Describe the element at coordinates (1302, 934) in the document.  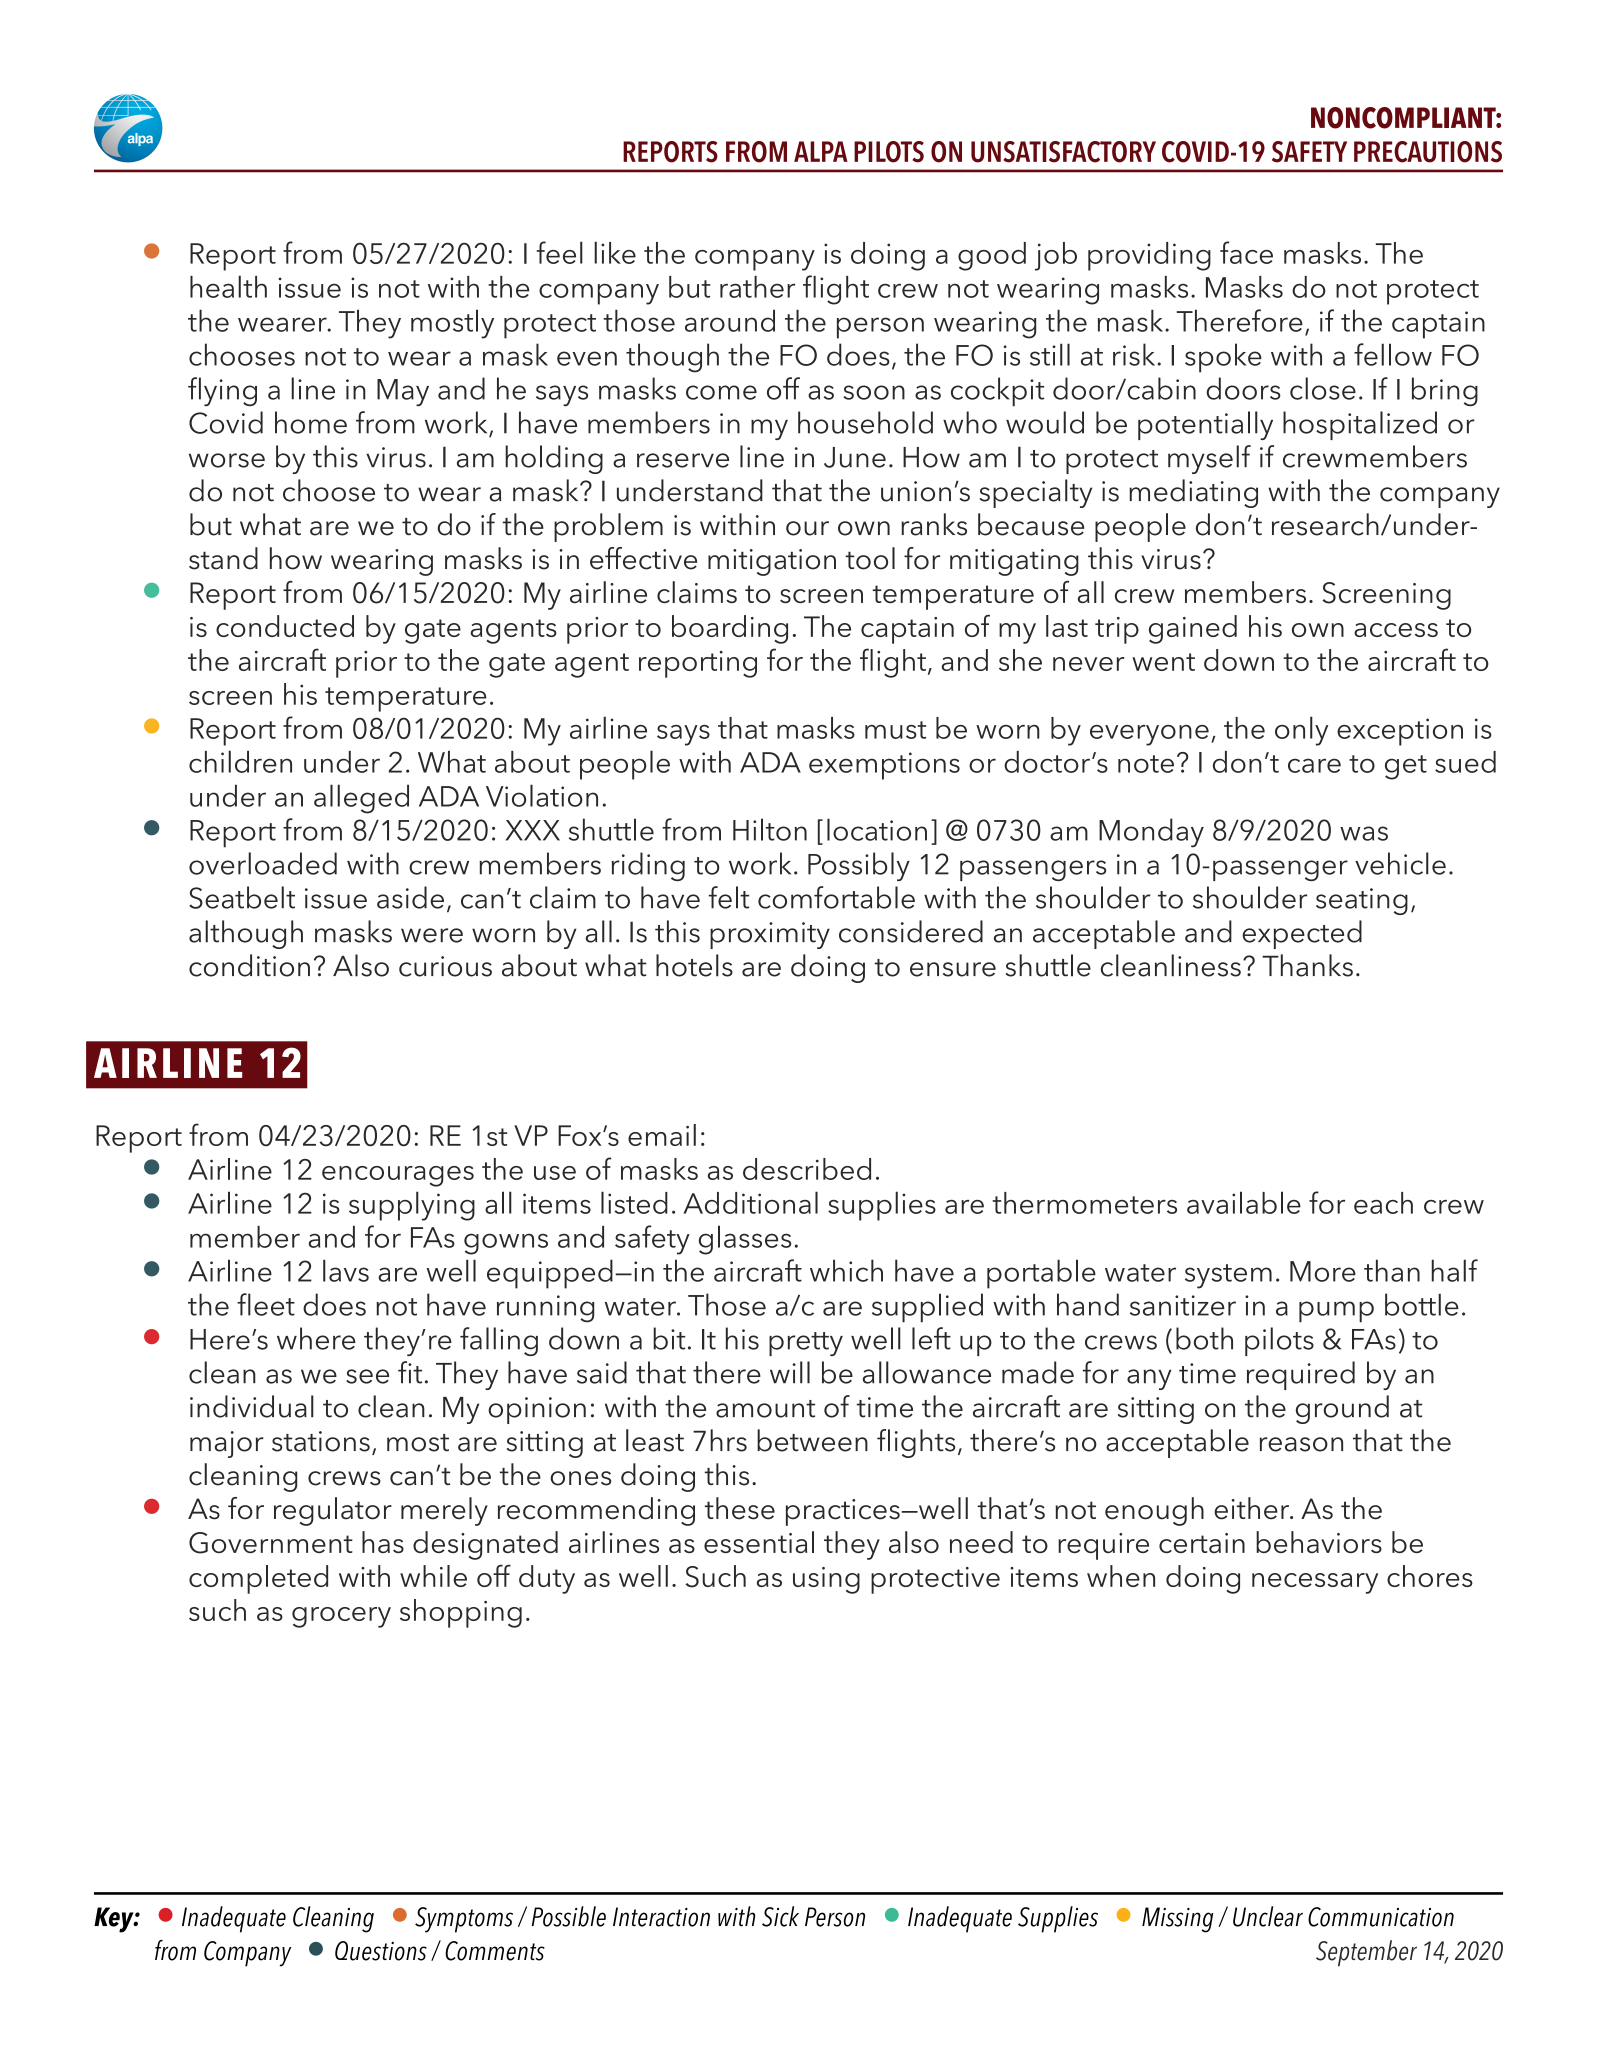
I see `expected` at that location.
